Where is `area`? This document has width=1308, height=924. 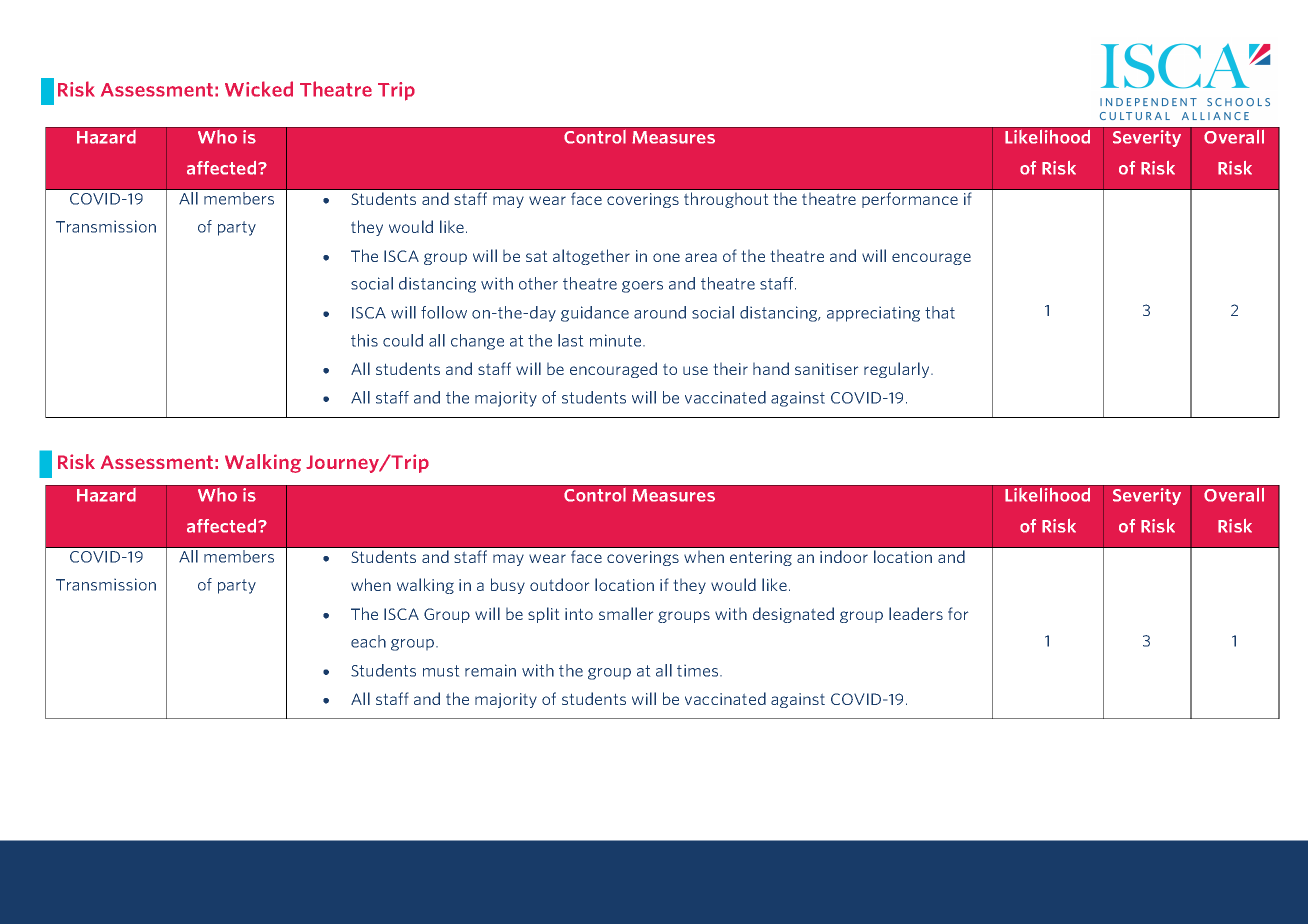 area is located at coordinates (701, 257).
